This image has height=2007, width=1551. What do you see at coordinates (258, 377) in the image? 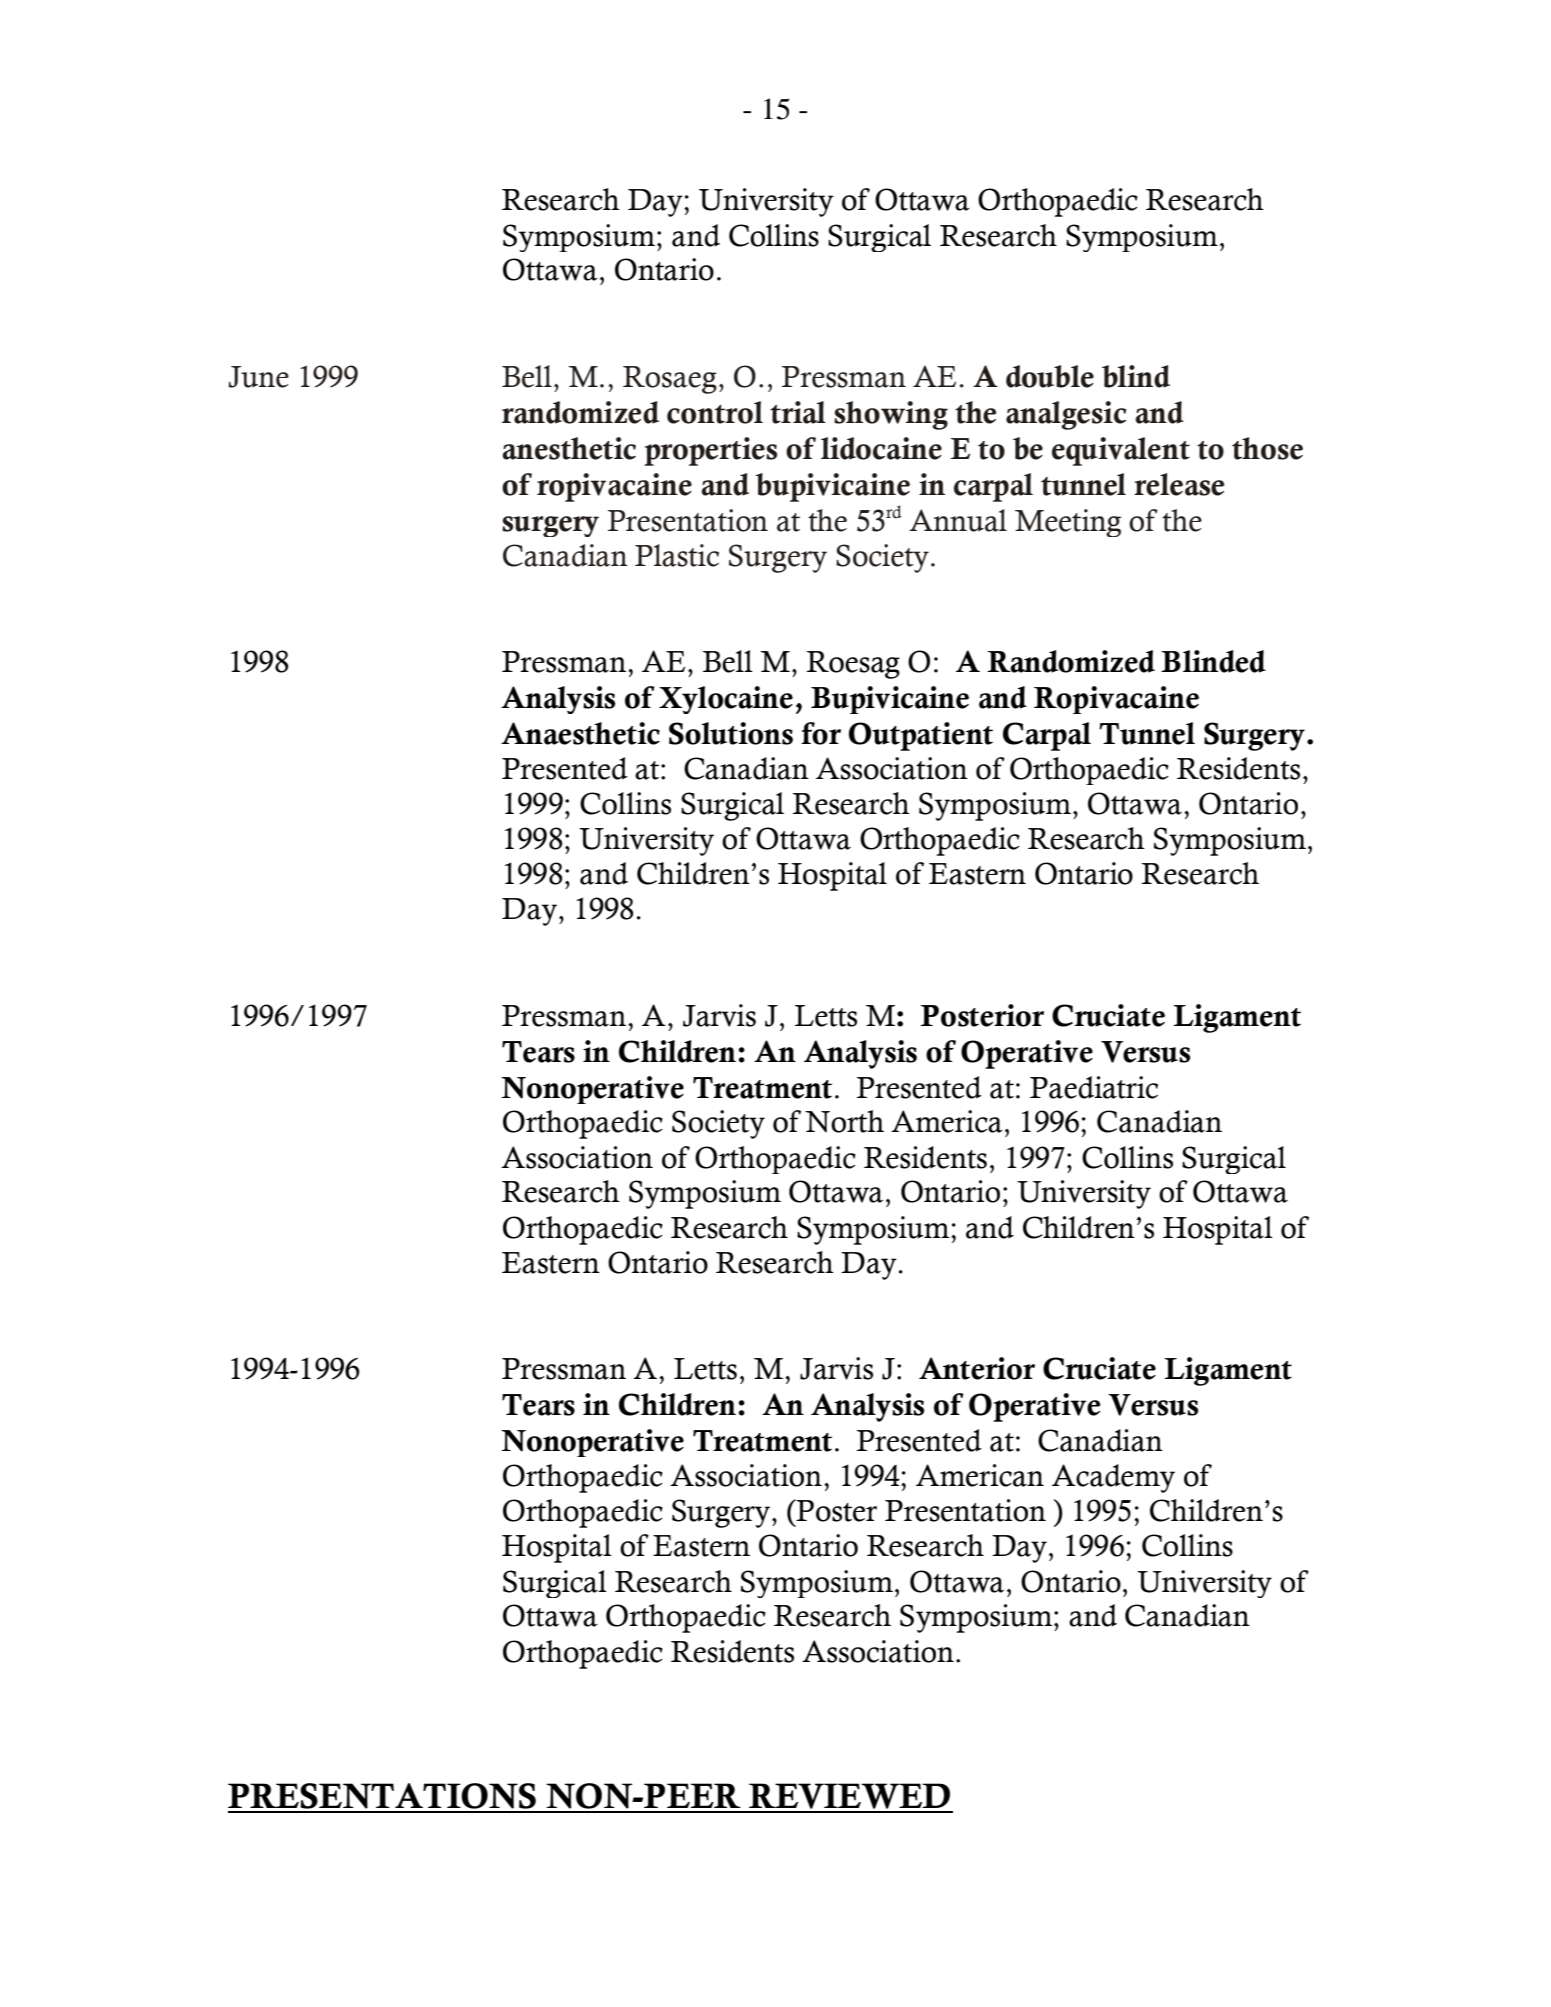
I see `June` at bounding box center [258, 377].
